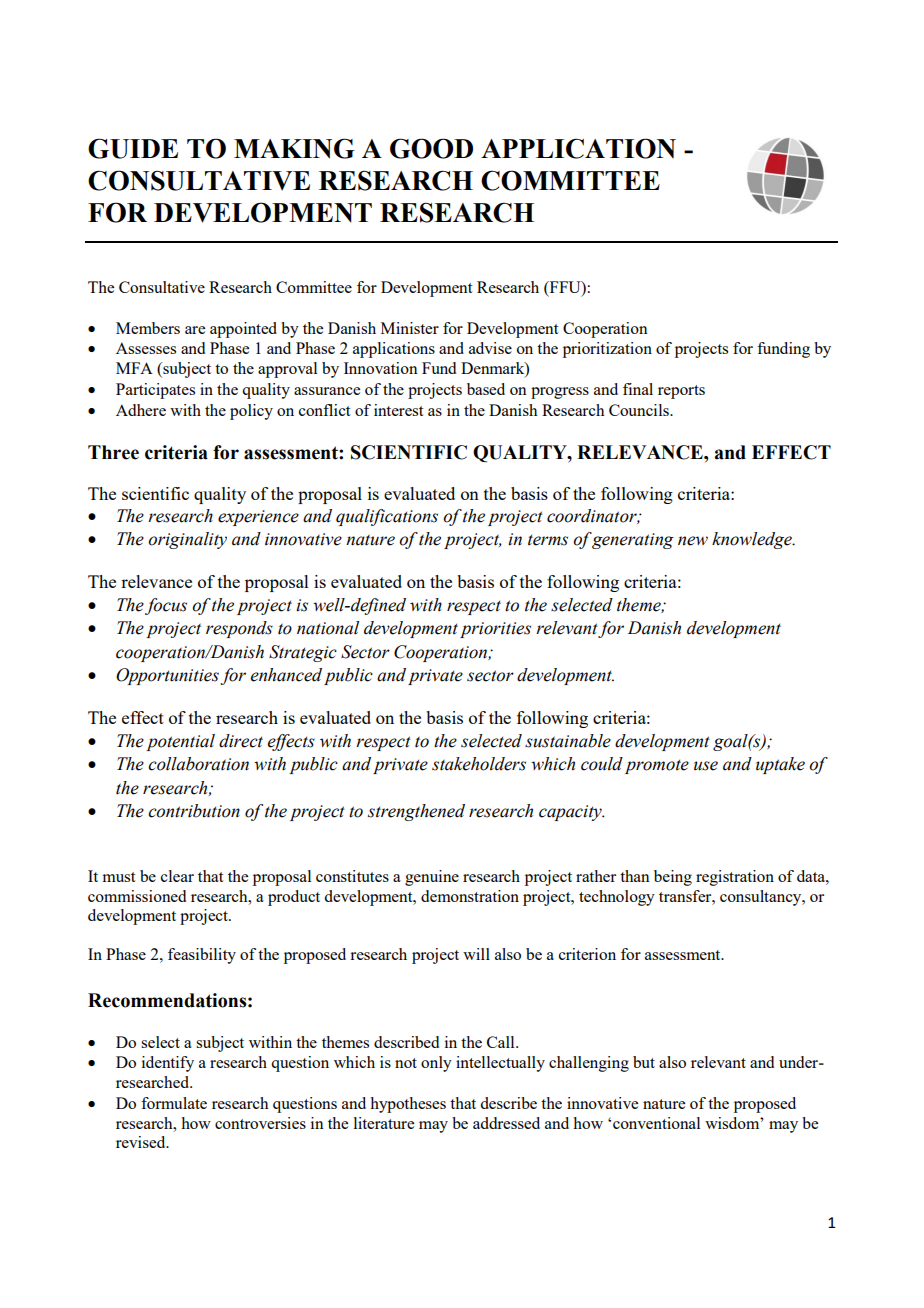  I want to click on GOOD, so click(431, 148).
